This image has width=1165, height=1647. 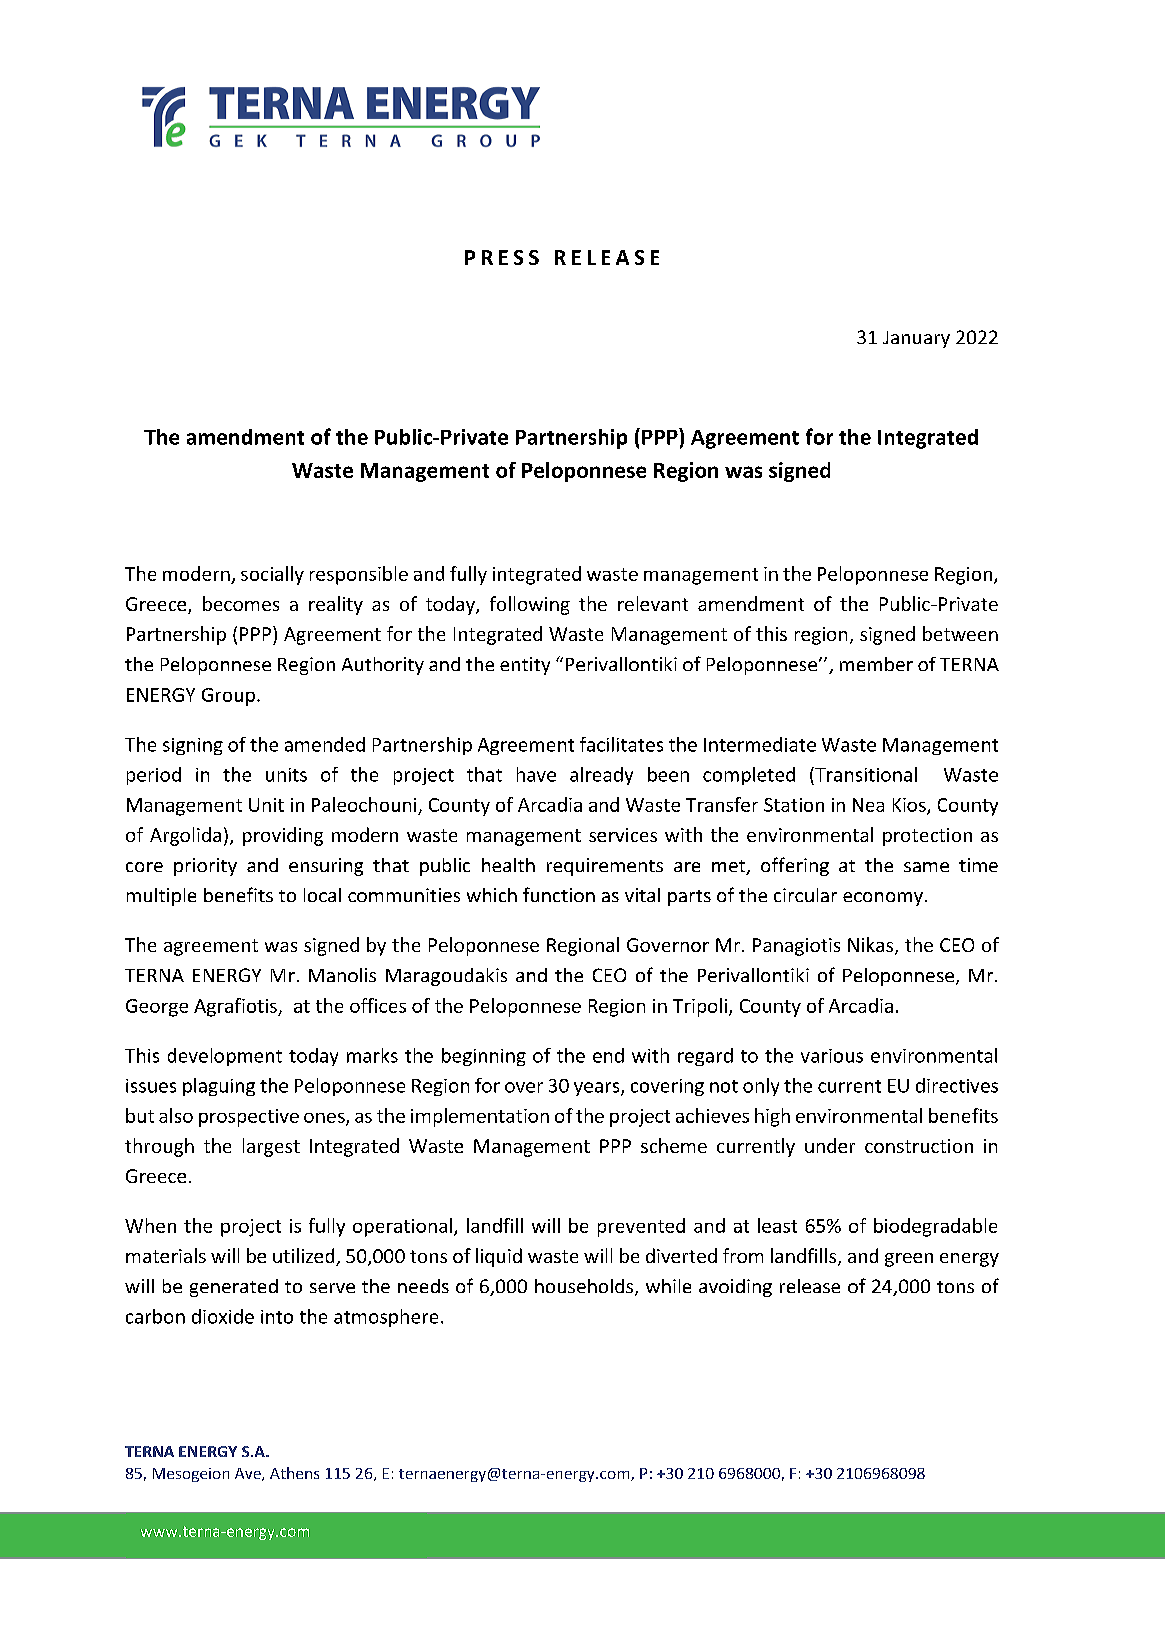 What do you see at coordinates (916, 339) in the image?
I see `January` at bounding box center [916, 339].
